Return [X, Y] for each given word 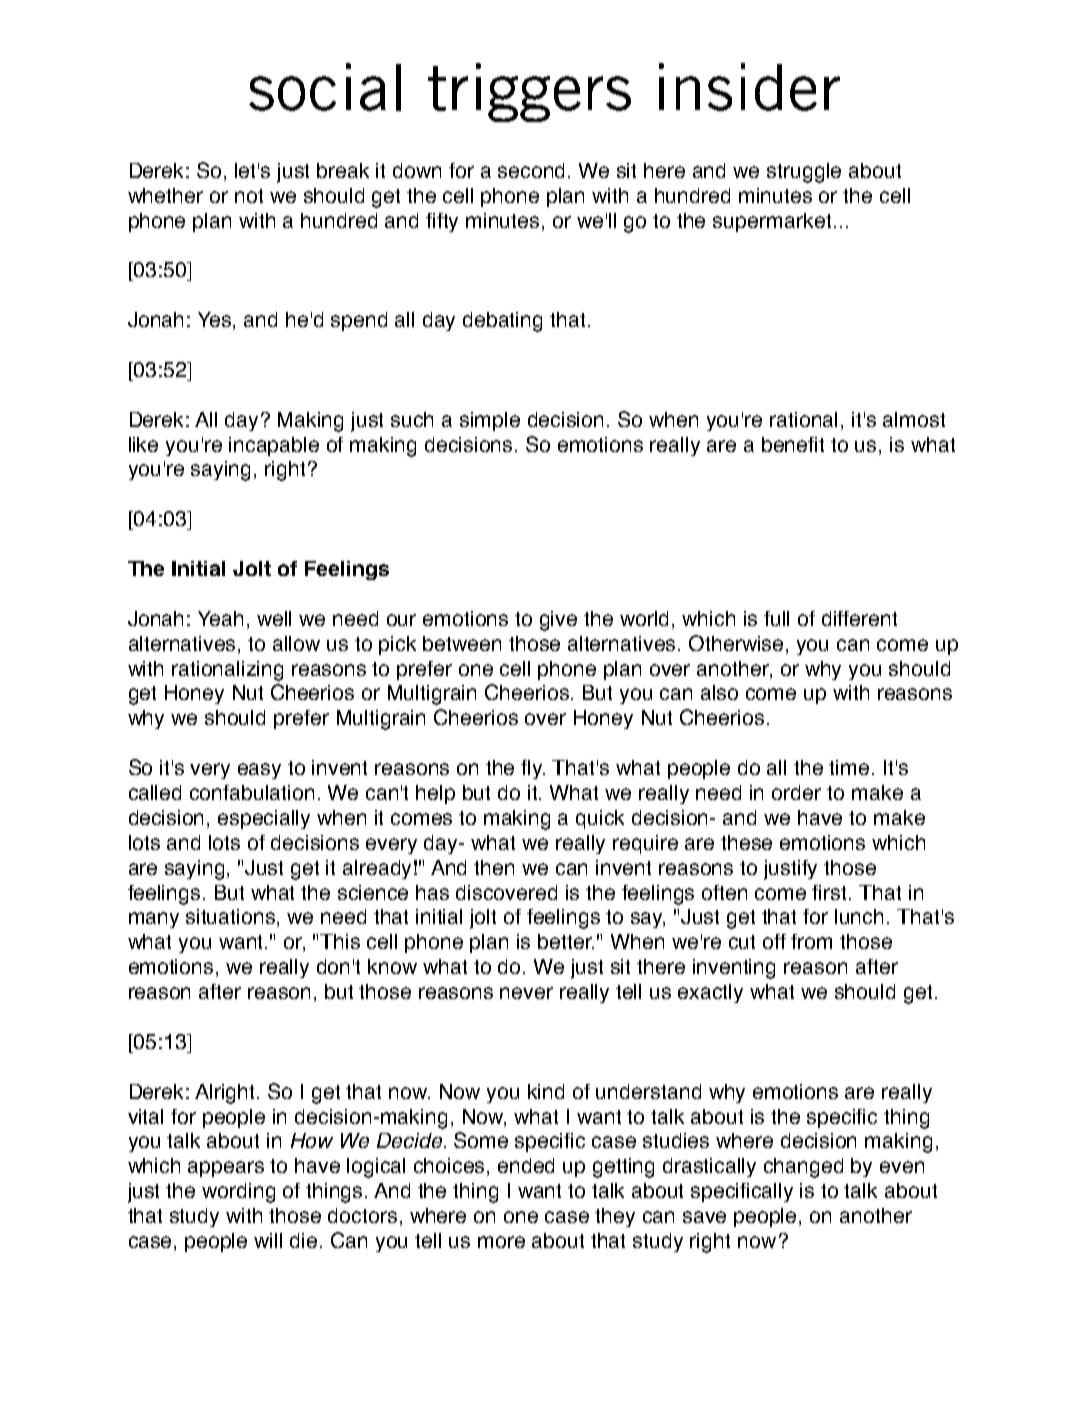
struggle [804, 173]
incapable [274, 446]
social [325, 87]
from [811, 941]
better [566, 941]
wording [238, 1193]
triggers [529, 92]
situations [232, 918]
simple [490, 421]
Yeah [220, 618]
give [558, 621]
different [859, 618]
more [501, 1242]
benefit [793, 444]
